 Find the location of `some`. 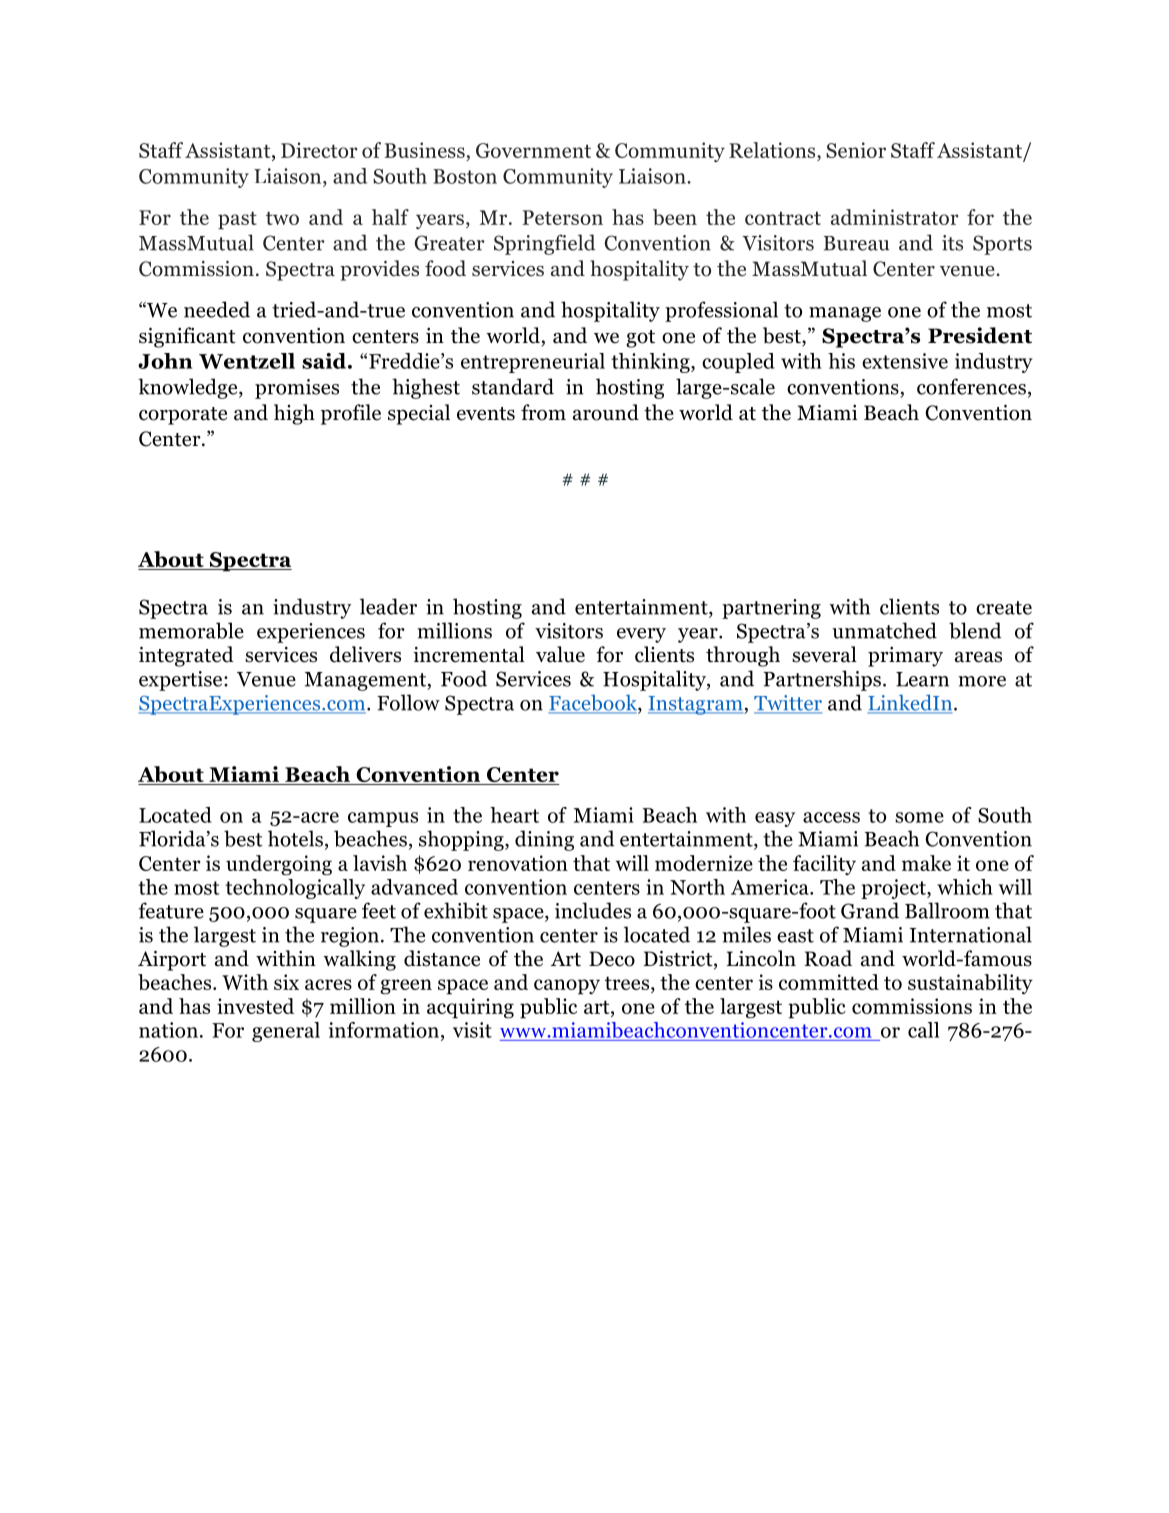

some is located at coordinates (919, 817).
